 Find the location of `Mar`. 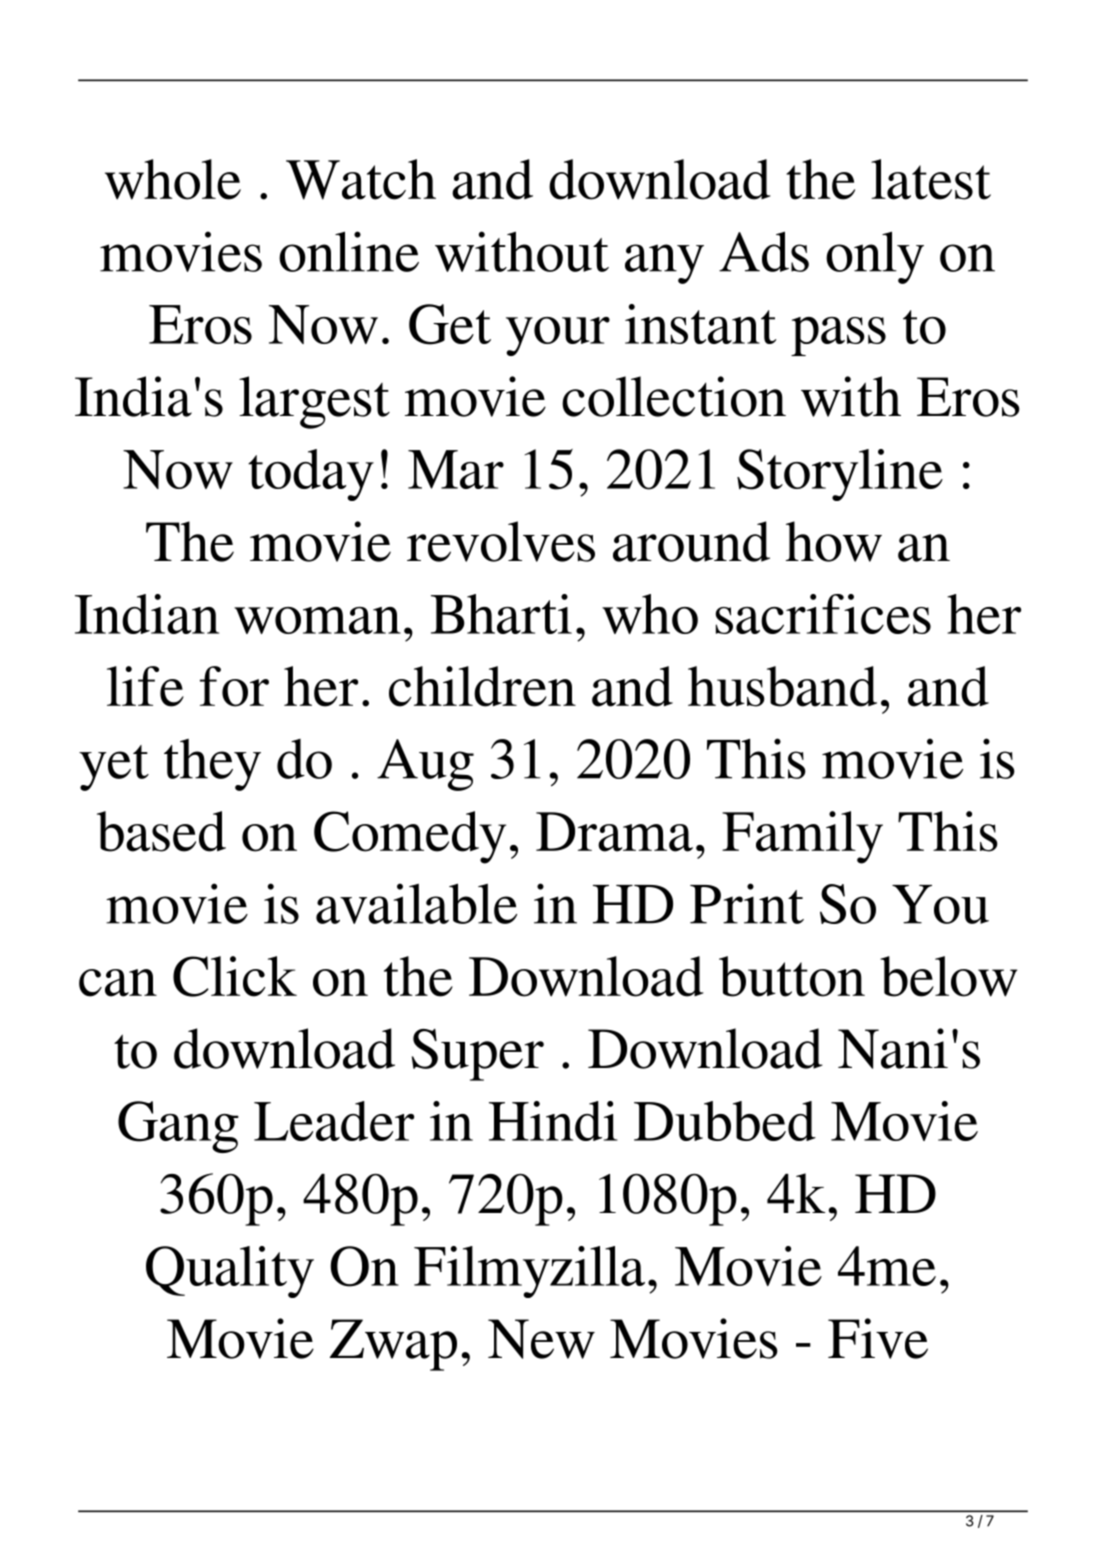

Mar is located at coordinates (456, 469).
